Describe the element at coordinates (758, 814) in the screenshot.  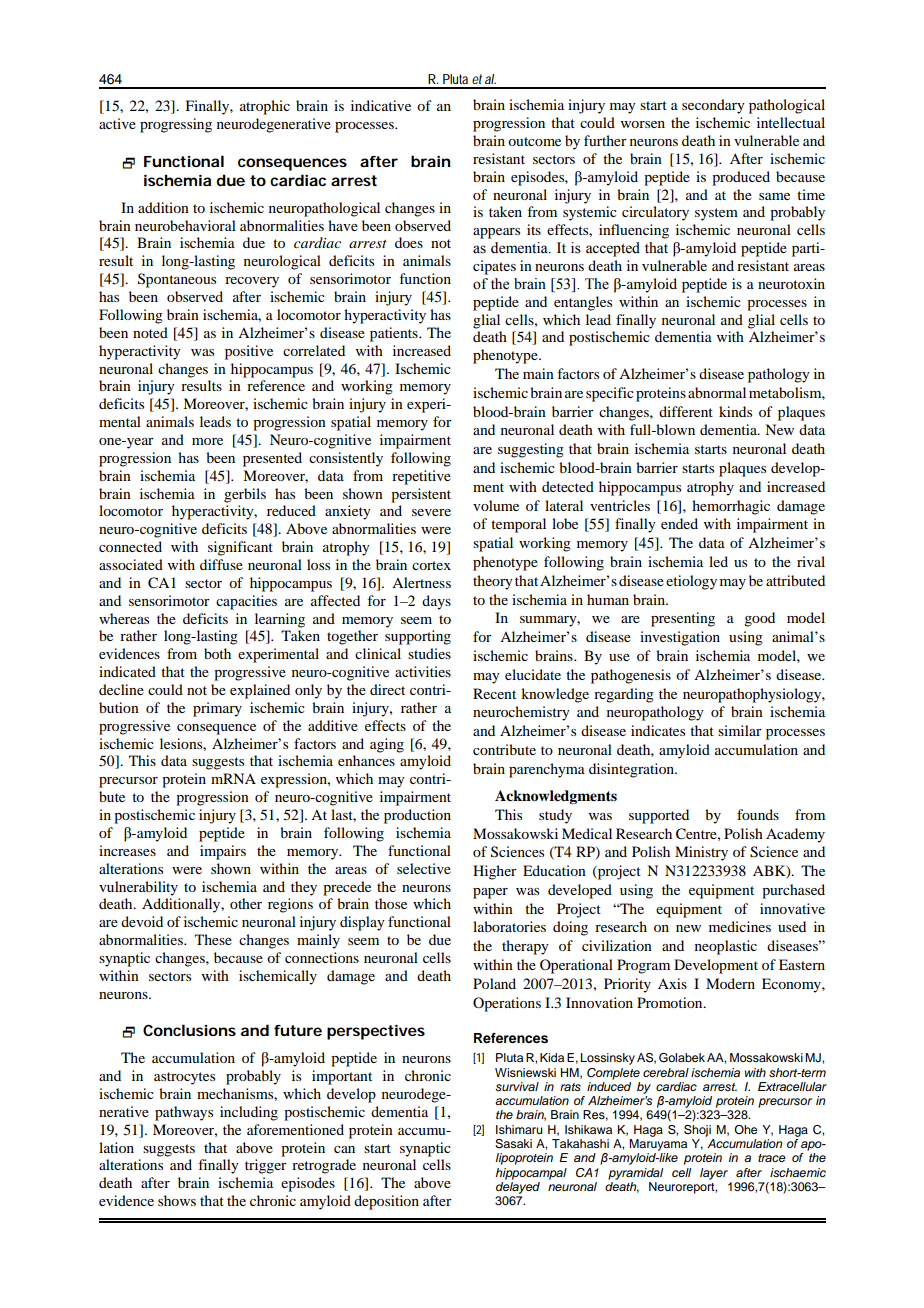
I see `founds` at that location.
